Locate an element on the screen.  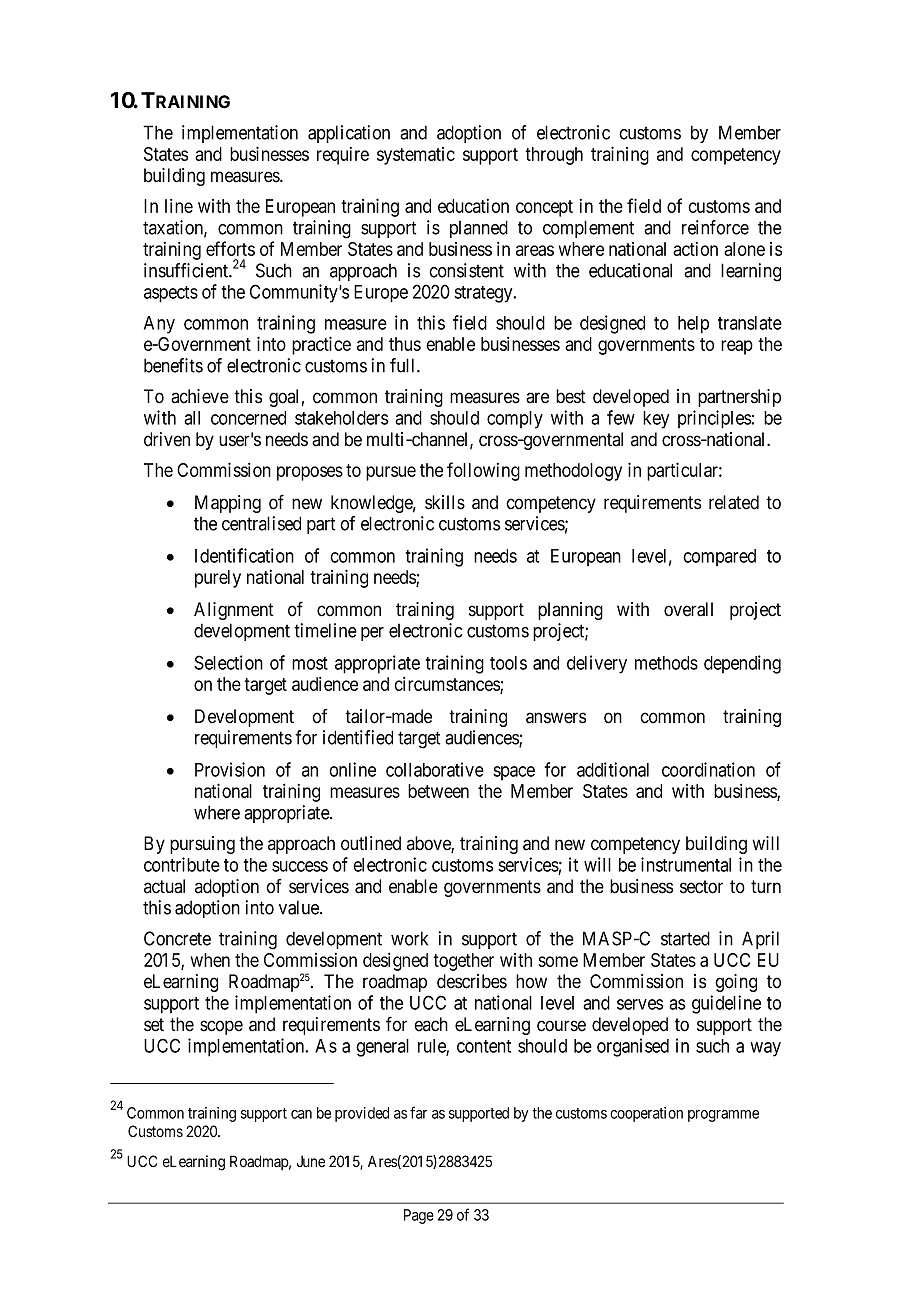
when is located at coordinates (210, 960).
